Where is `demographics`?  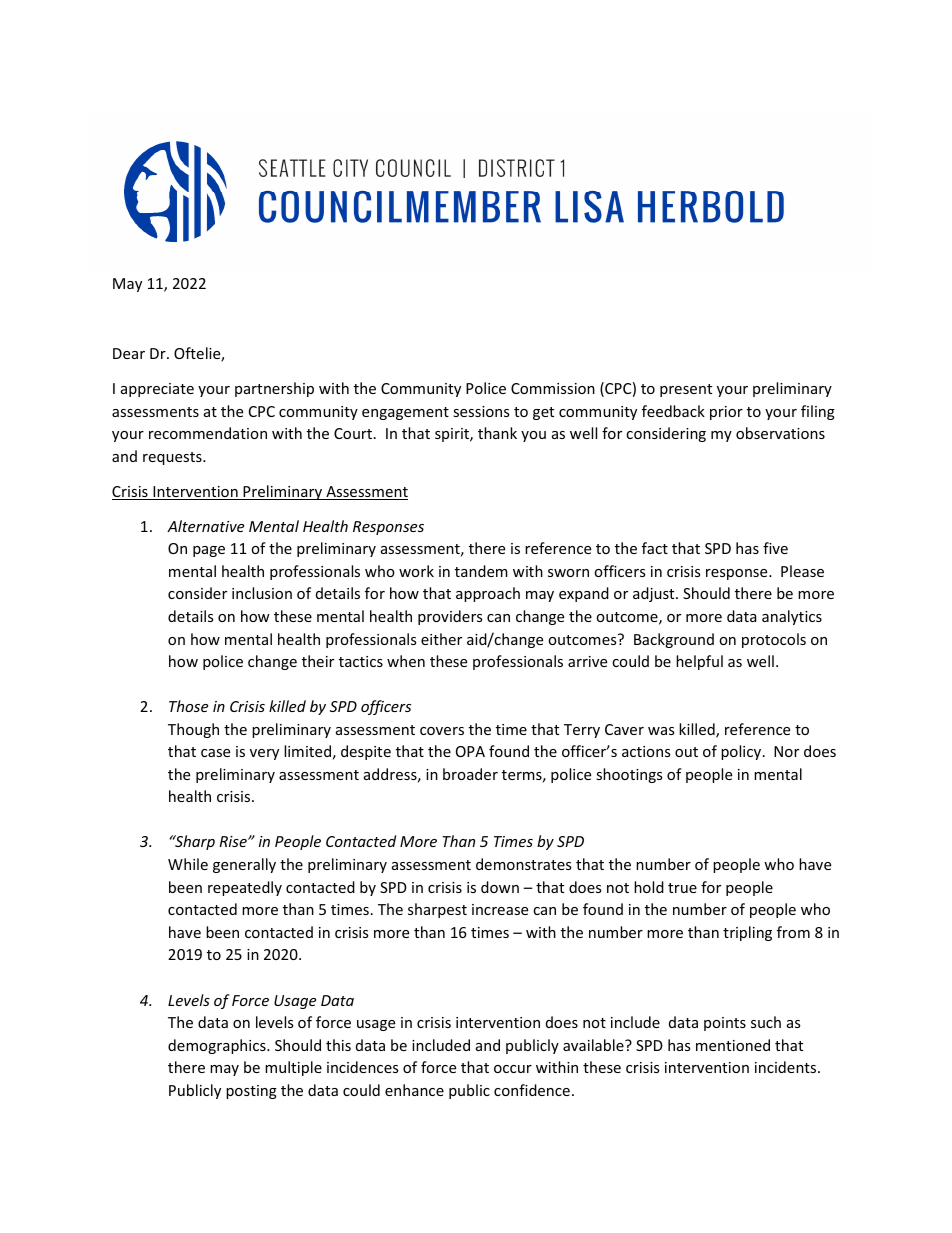 demographics is located at coordinates (218, 1046).
